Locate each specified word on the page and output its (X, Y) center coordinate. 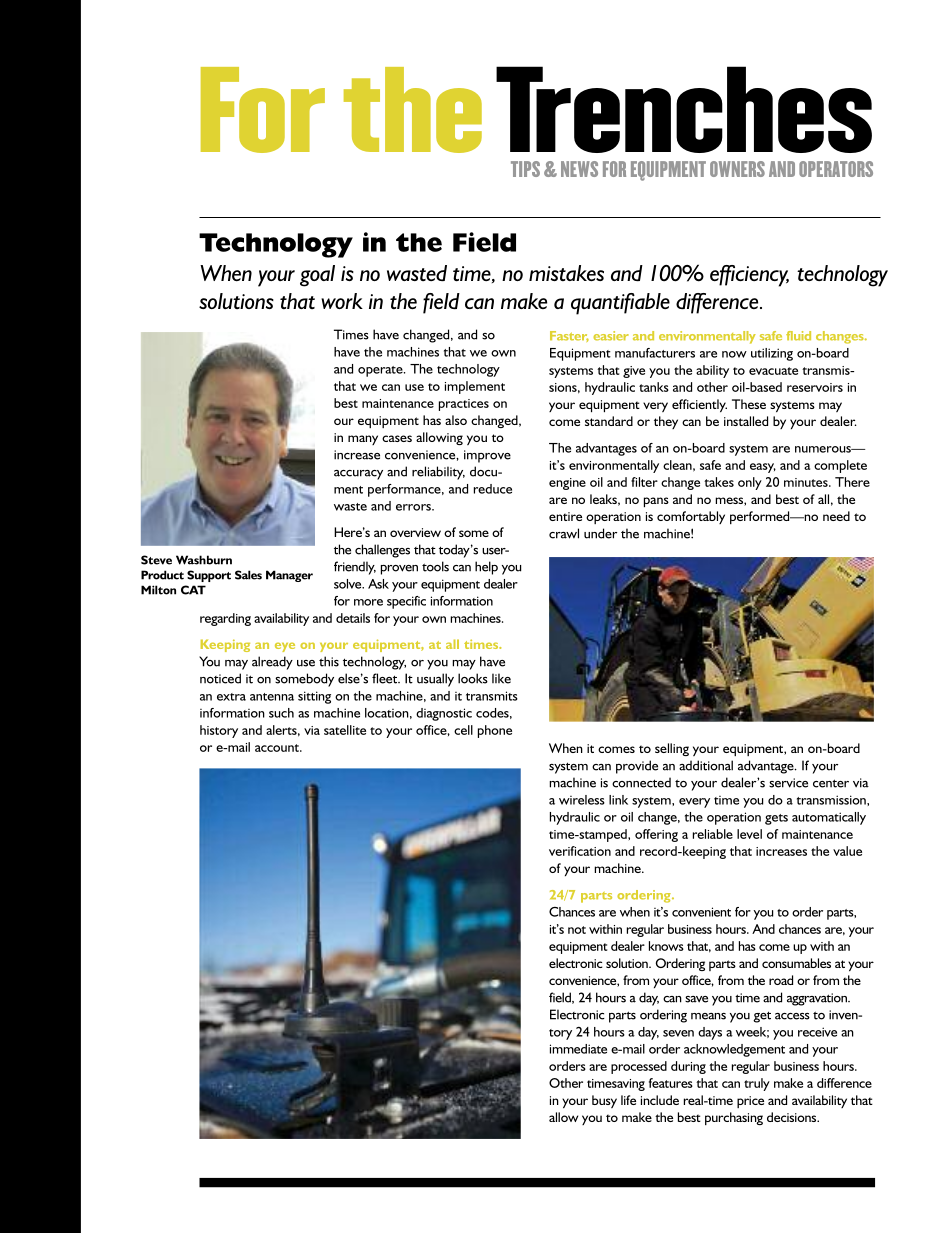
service (788, 783)
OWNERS (737, 169)
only (750, 483)
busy (604, 1101)
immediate (578, 1049)
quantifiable (620, 304)
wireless (582, 800)
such (281, 713)
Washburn (204, 560)
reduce (493, 489)
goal (317, 276)
